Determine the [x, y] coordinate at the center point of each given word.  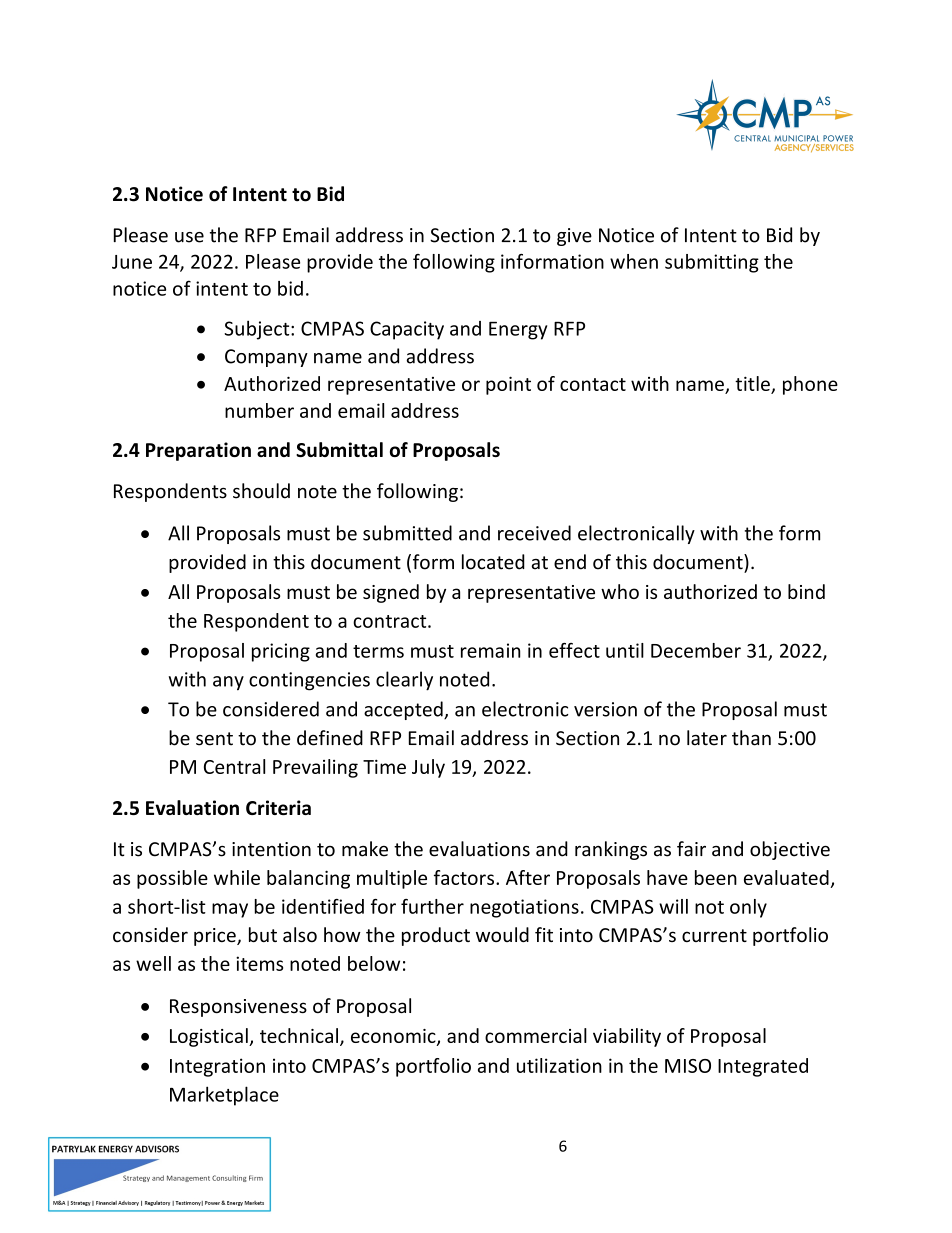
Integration [217, 1067]
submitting [712, 263]
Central [234, 766]
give [574, 237]
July [428, 768]
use [189, 237]
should [261, 491]
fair [691, 849]
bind [806, 591]
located [493, 562]
